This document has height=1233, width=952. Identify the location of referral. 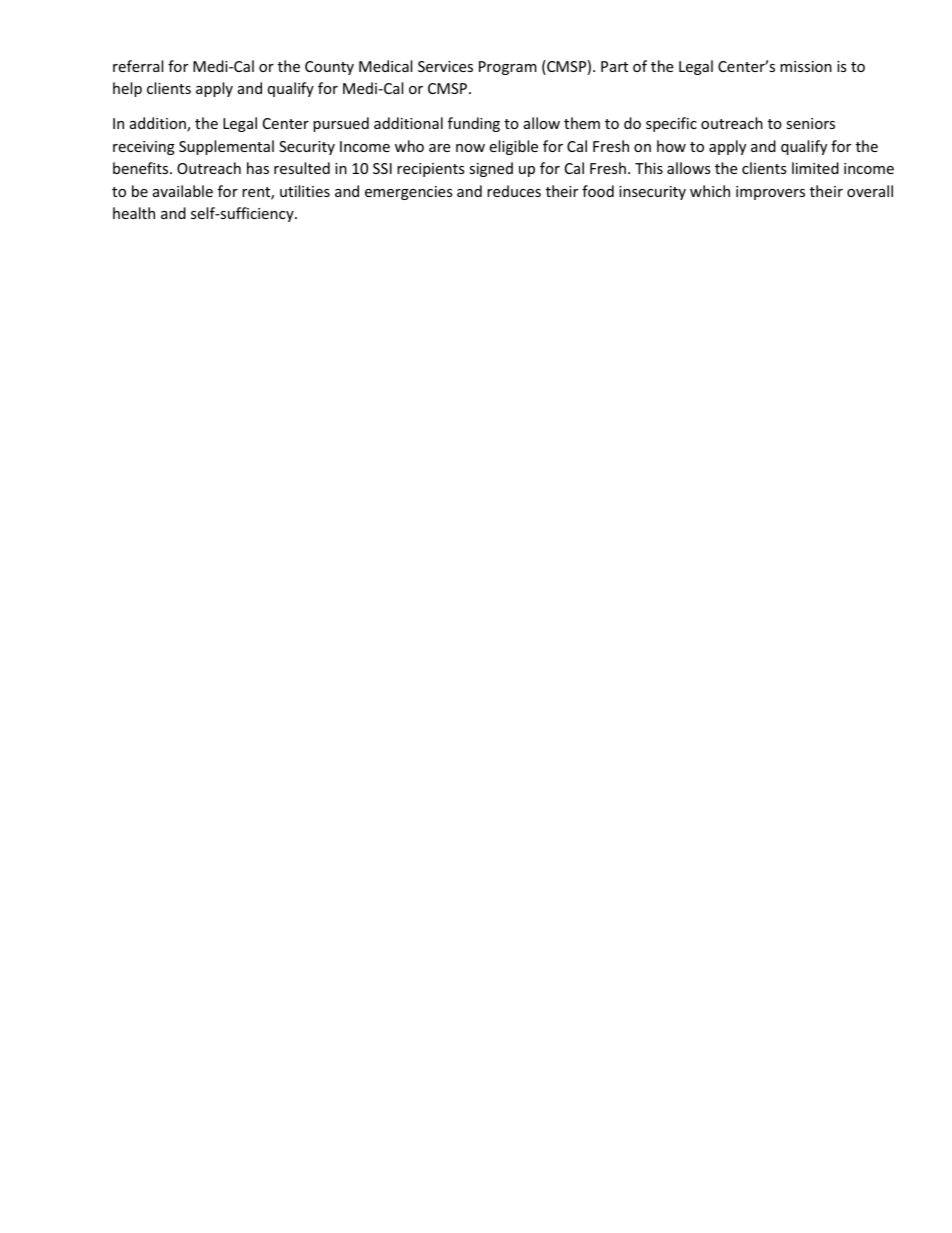
(138, 66).
